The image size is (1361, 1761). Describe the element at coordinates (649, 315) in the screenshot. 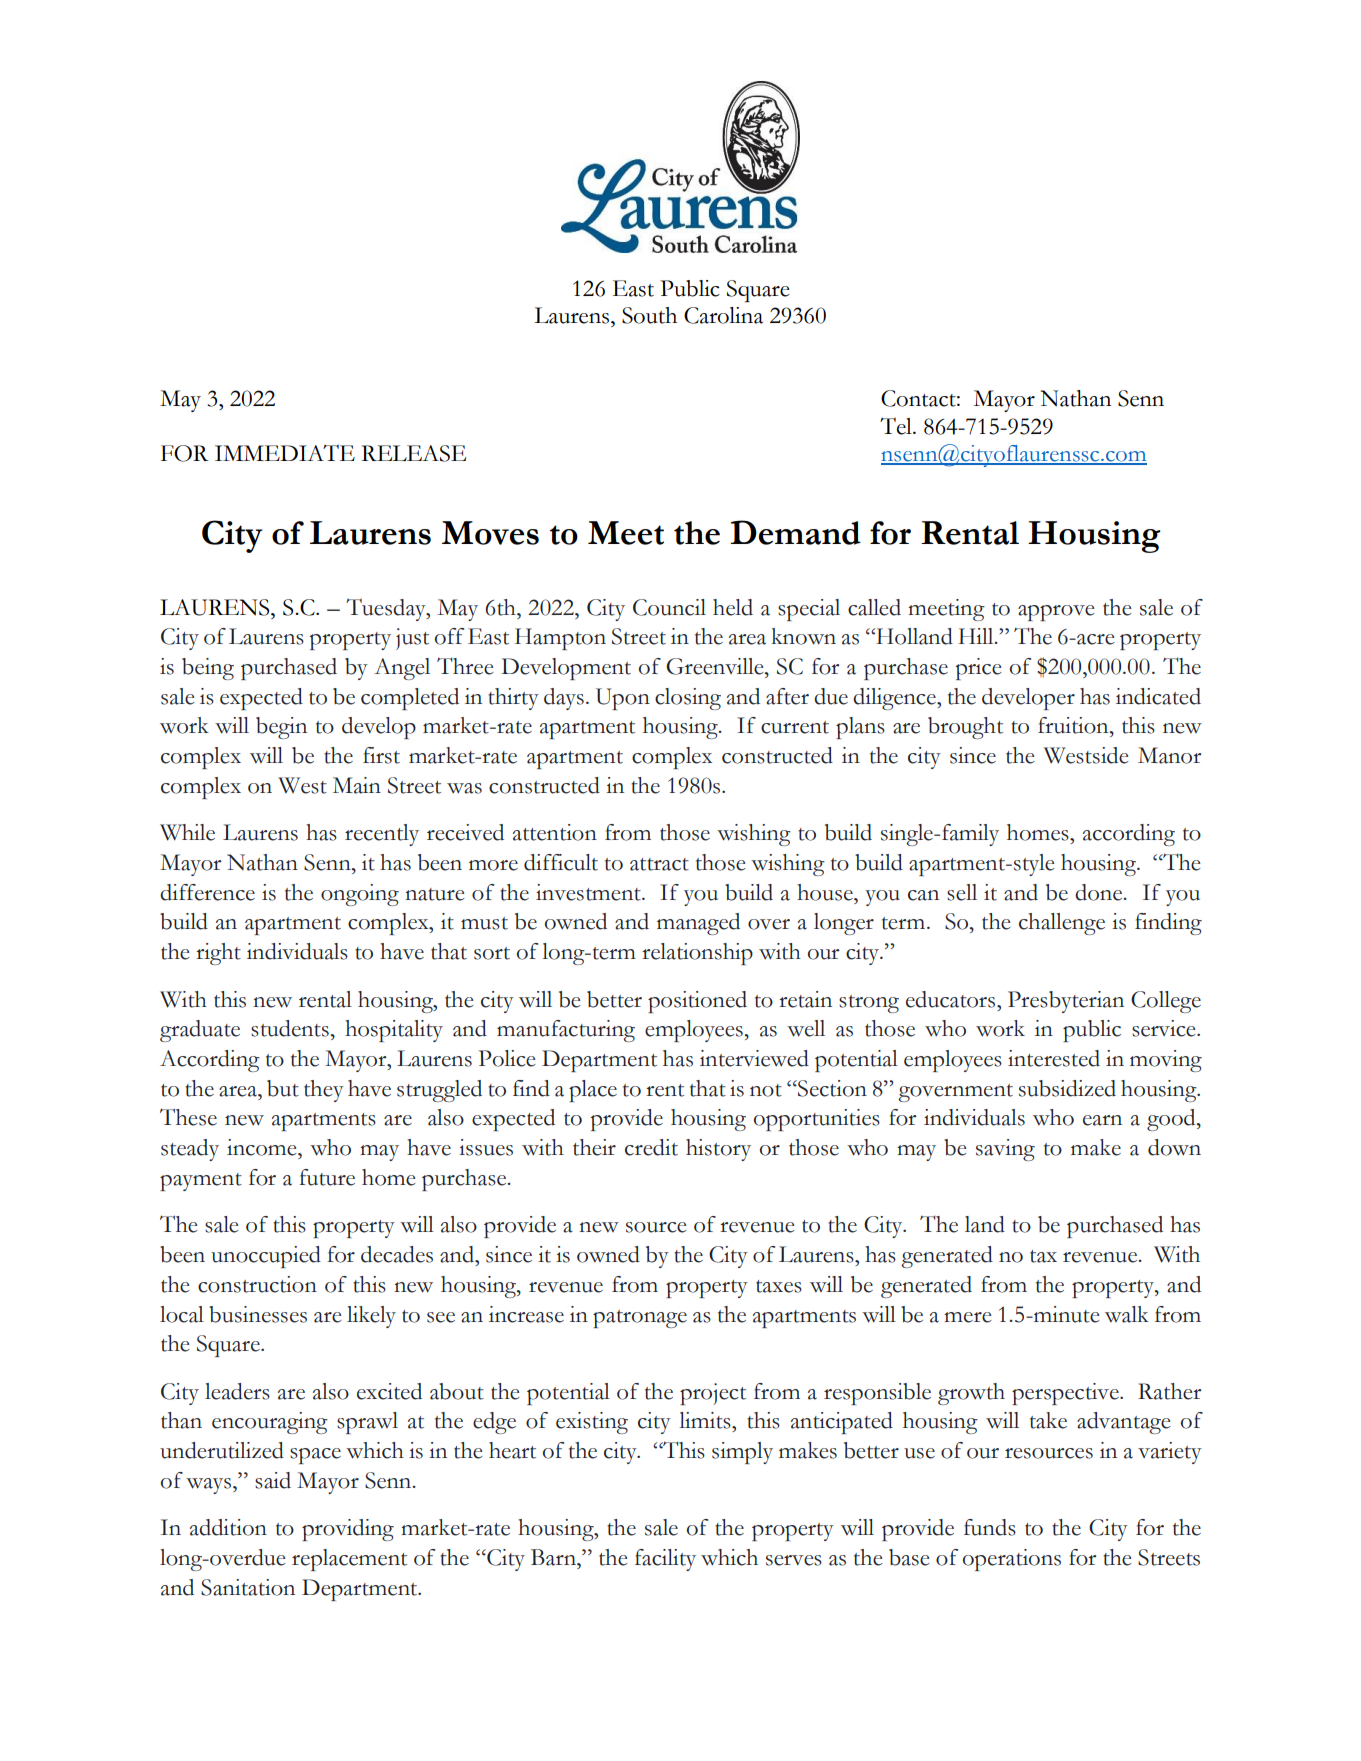

I see `South` at that location.
